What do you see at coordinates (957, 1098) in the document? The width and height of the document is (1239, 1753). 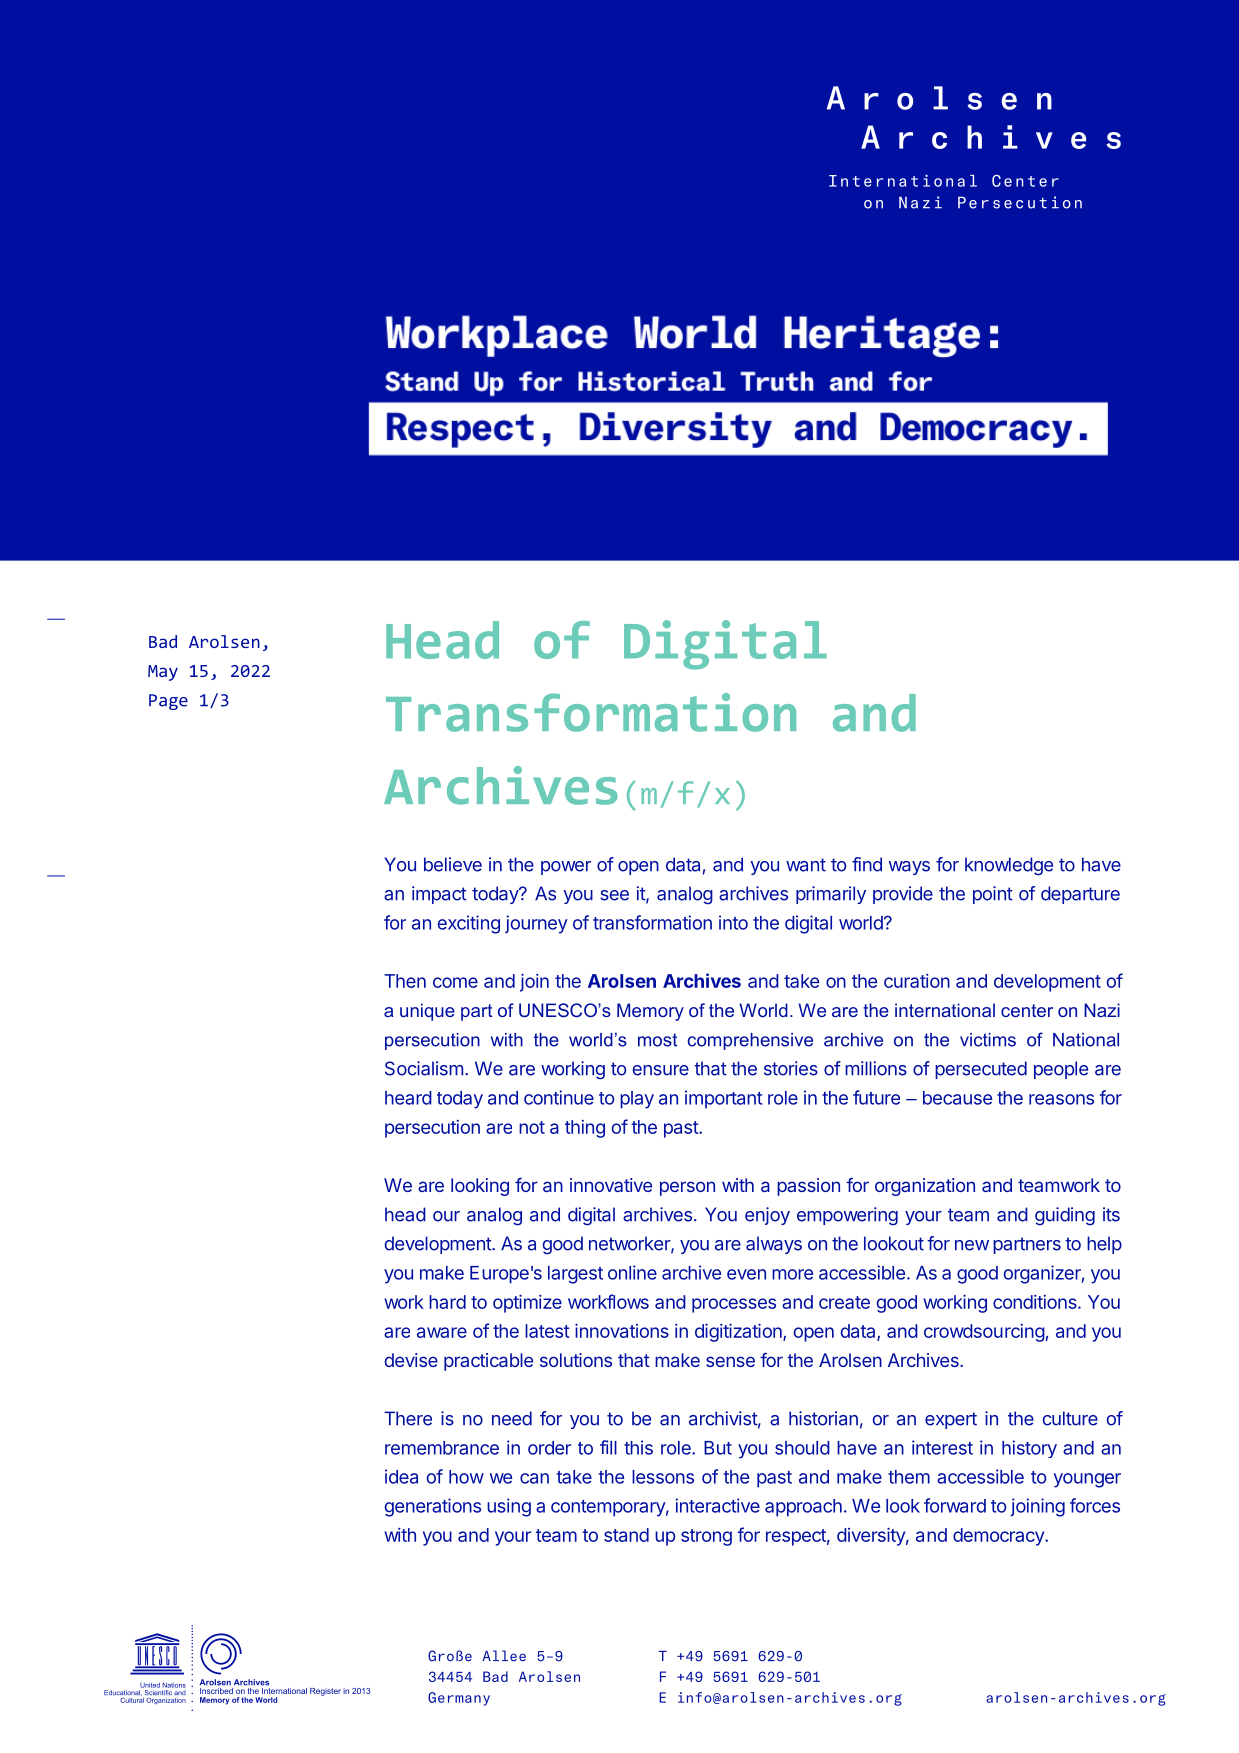 I see `because` at bounding box center [957, 1098].
